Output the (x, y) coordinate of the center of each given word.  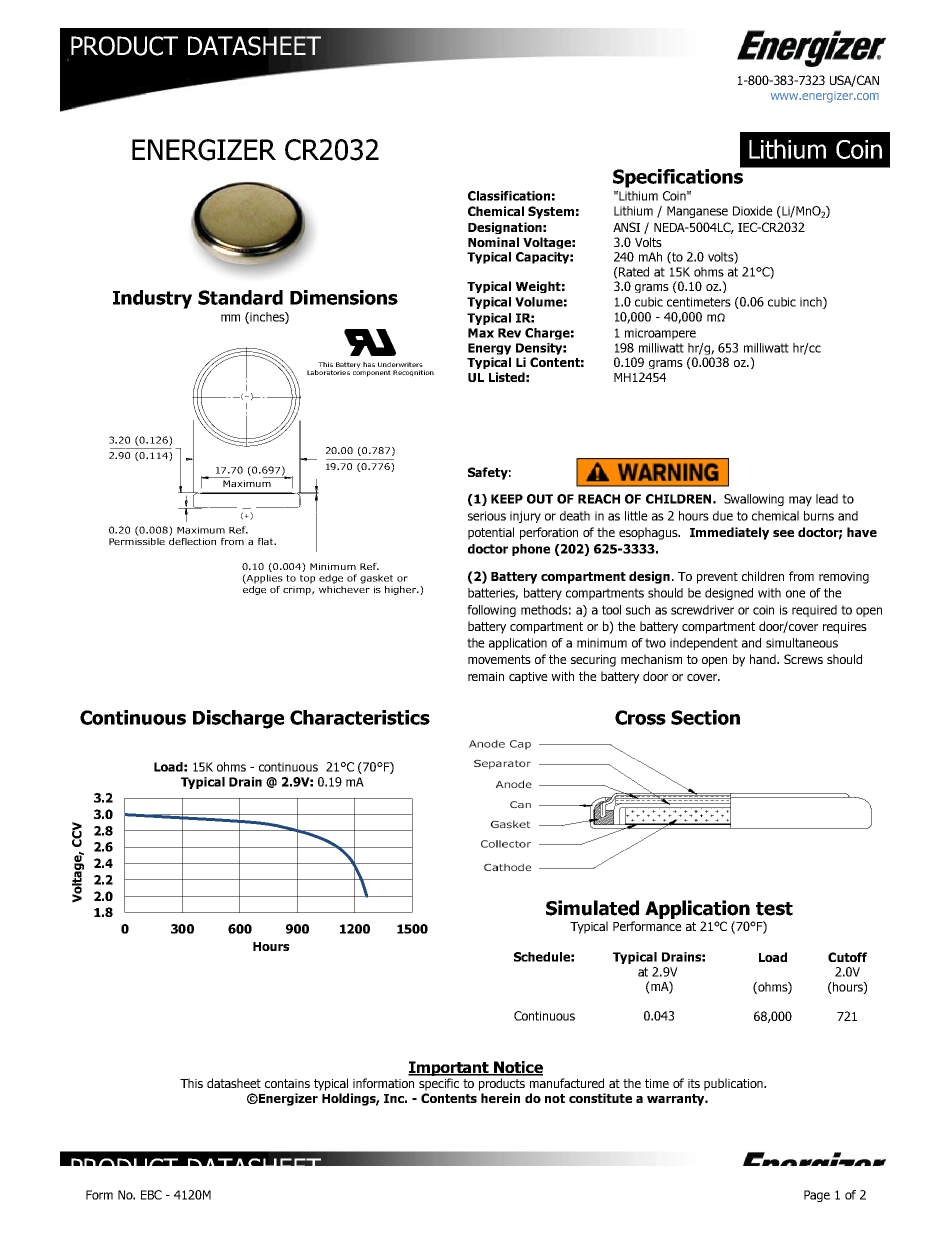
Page (817, 1196)
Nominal (493, 242)
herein (500, 1098)
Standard (240, 297)
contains (287, 1083)
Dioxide (753, 211)
